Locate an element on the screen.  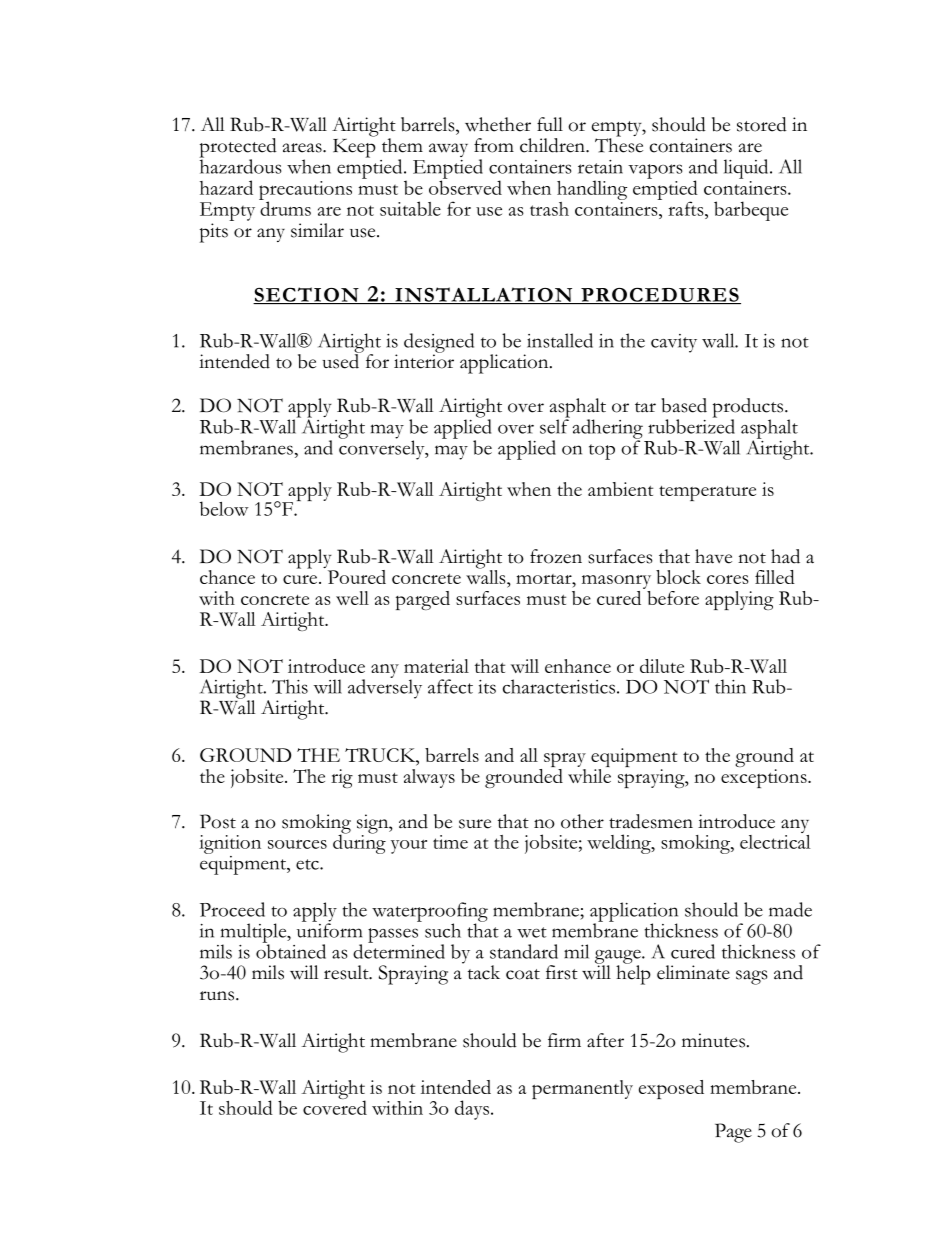
etc is located at coordinates (308, 864).
